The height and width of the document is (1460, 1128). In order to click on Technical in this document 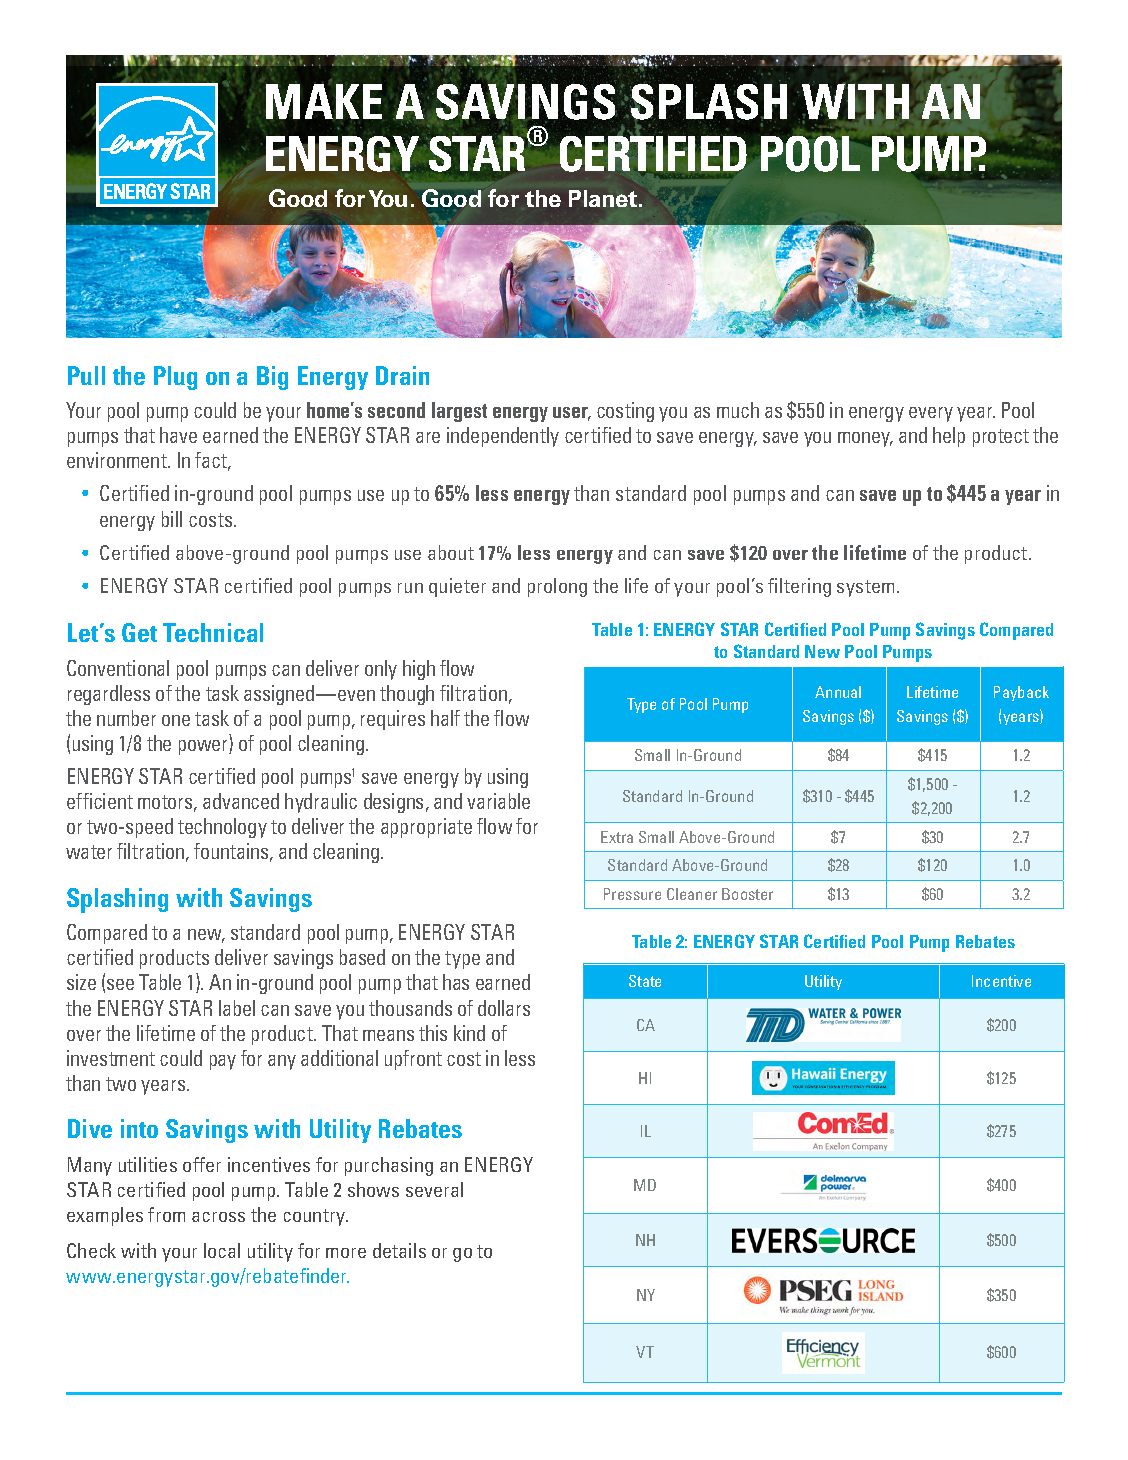, I will do `click(213, 632)`.
